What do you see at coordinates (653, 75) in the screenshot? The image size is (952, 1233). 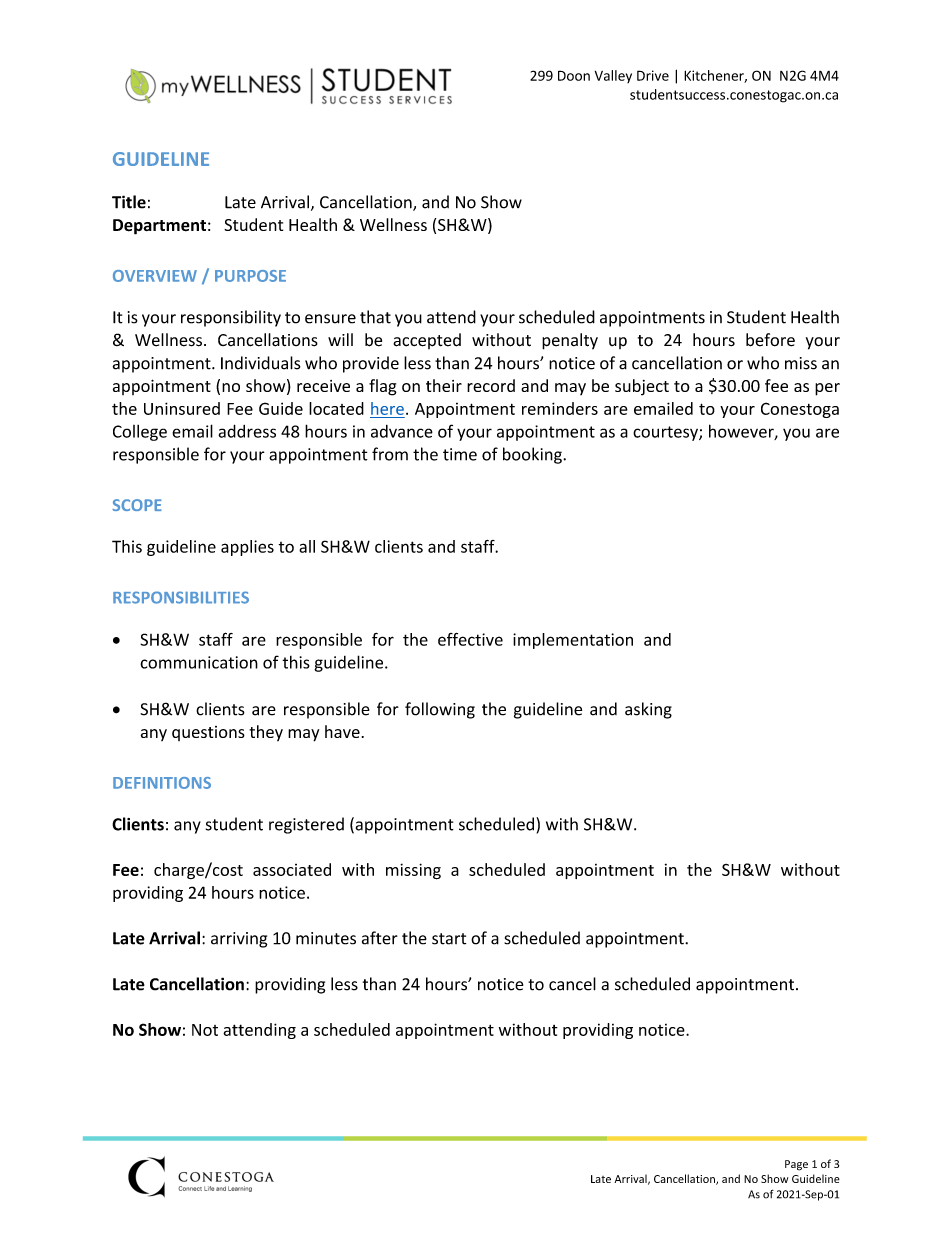 I see `Drive` at bounding box center [653, 75].
